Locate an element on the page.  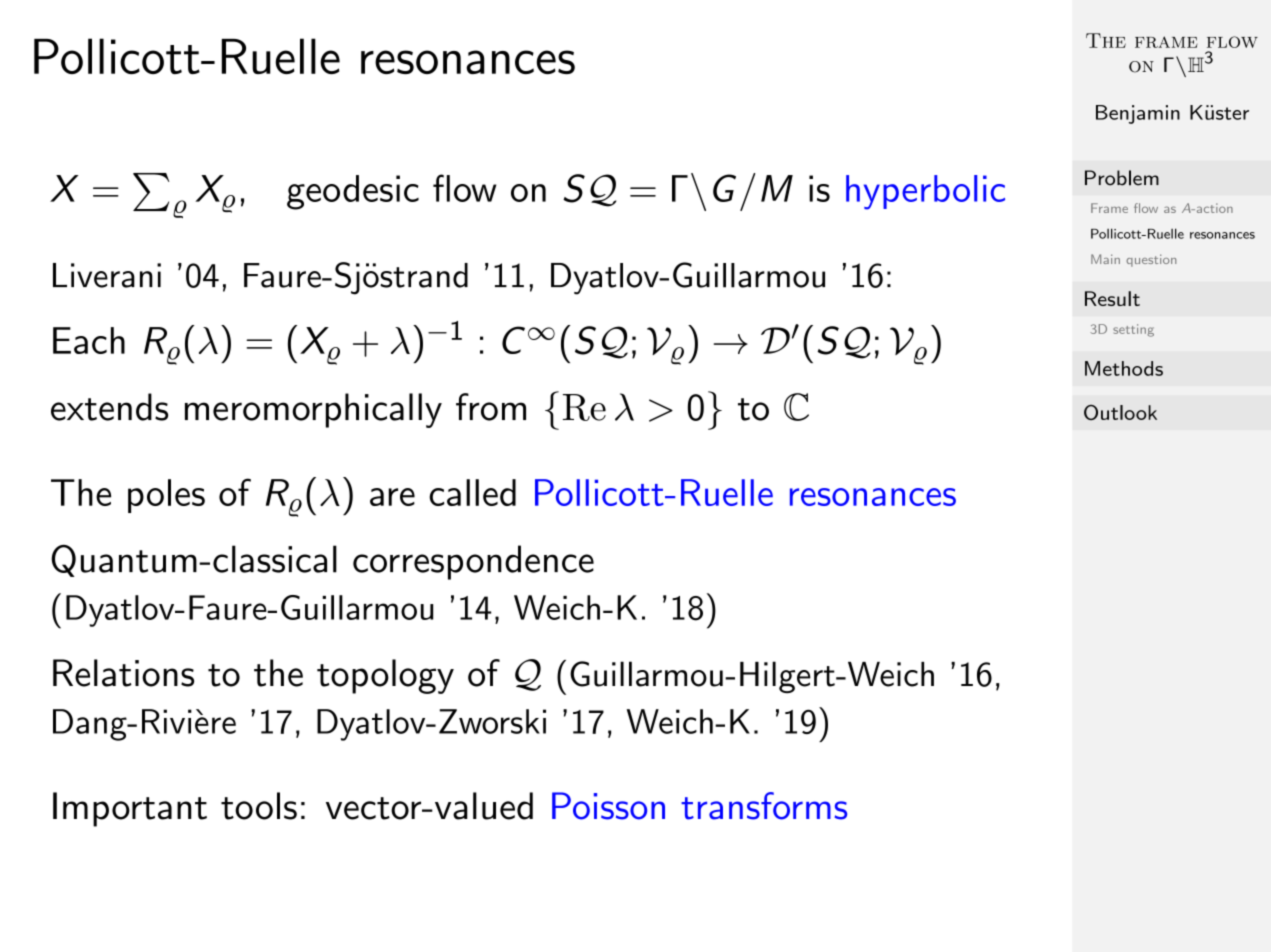
transforms is located at coordinates (764, 806).
